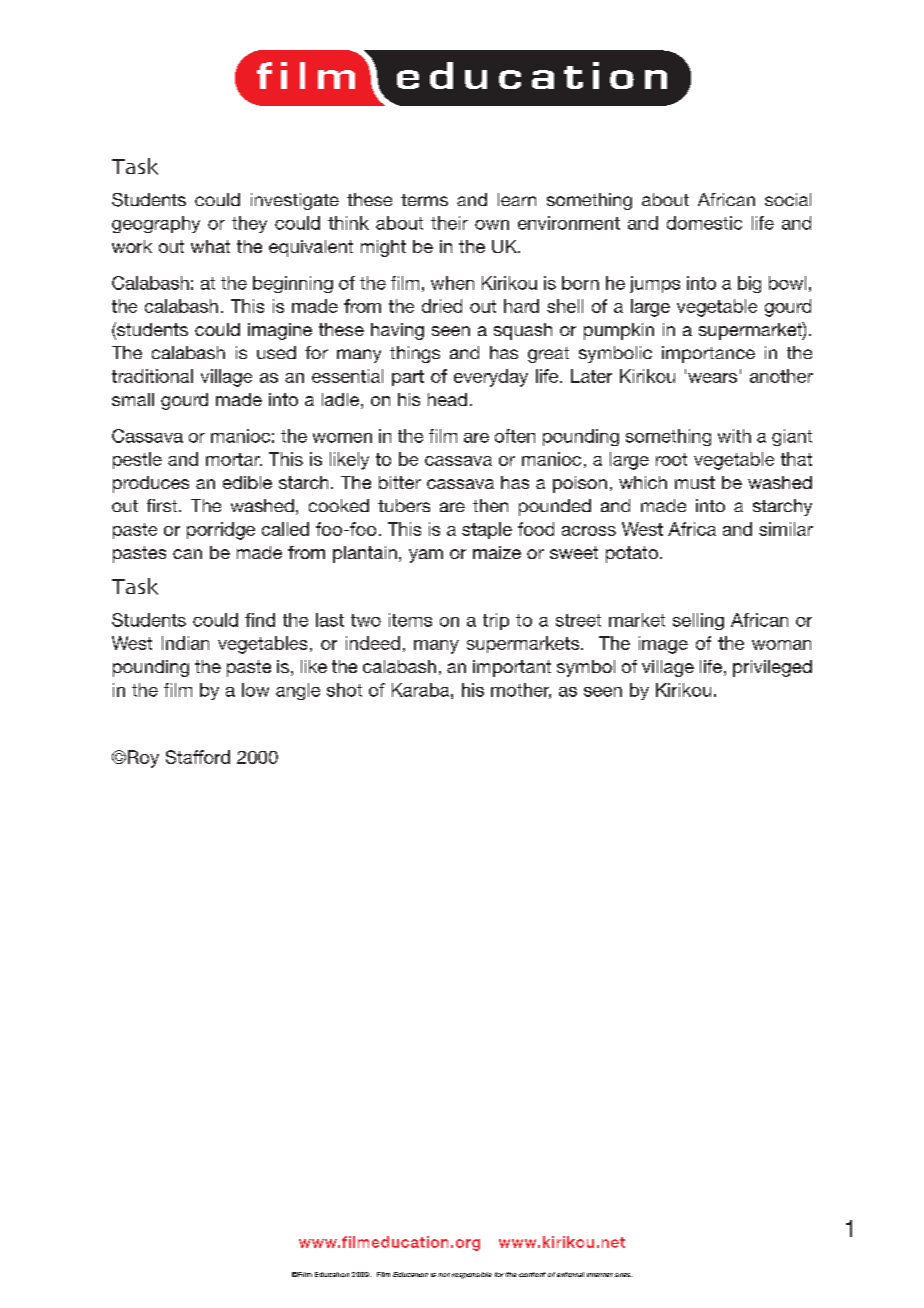 The image size is (924, 1308). What do you see at coordinates (521, 691) in the page?
I see `mother` at bounding box center [521, 691].
